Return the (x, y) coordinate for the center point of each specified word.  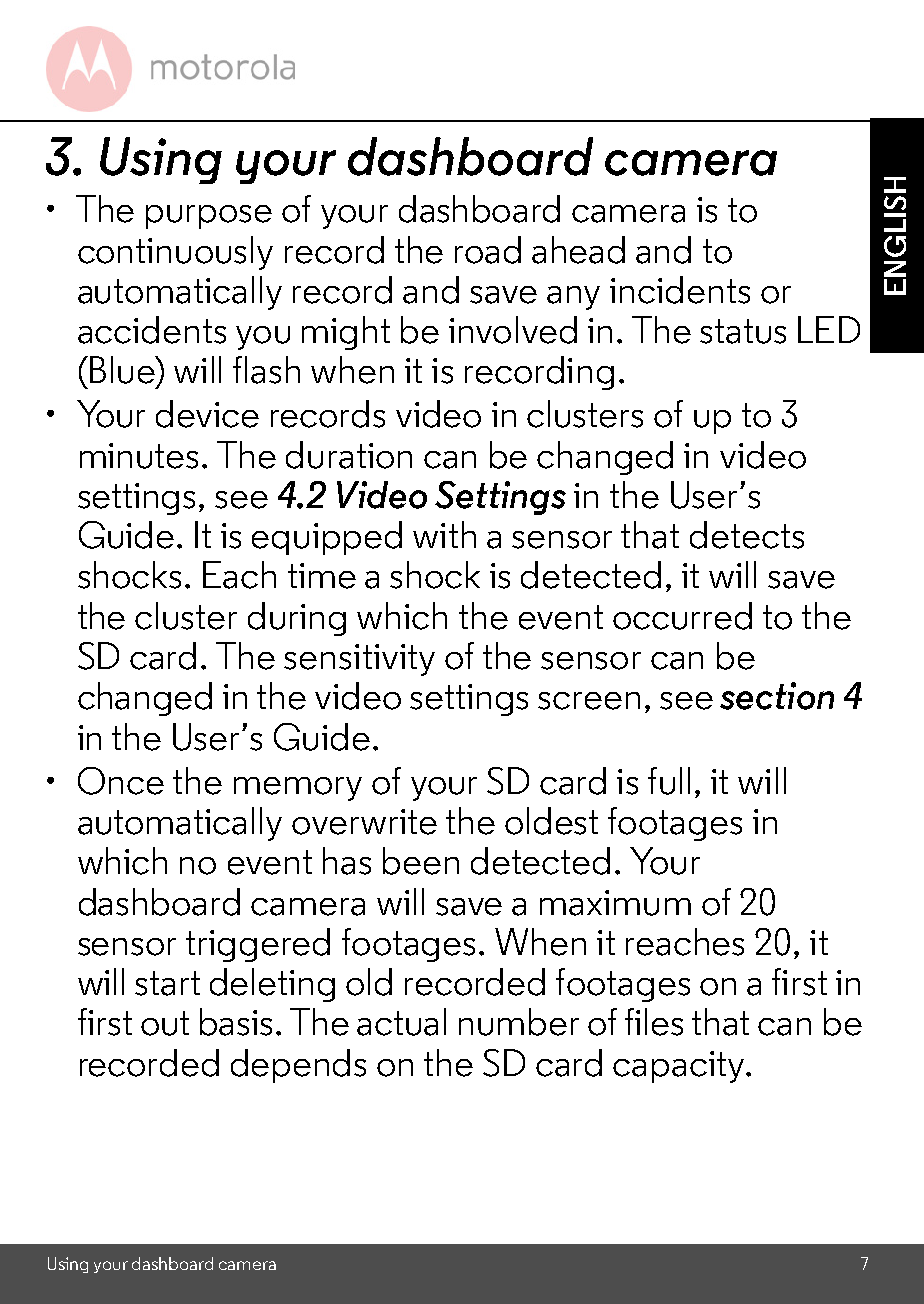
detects (747, 535)
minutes (139, 456)
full (669, 781)
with (444, 534)
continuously (175, 253)
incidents (680, 290)
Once (121, 781)
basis (236, 1022)
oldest (551, 821)
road (488, 250)
